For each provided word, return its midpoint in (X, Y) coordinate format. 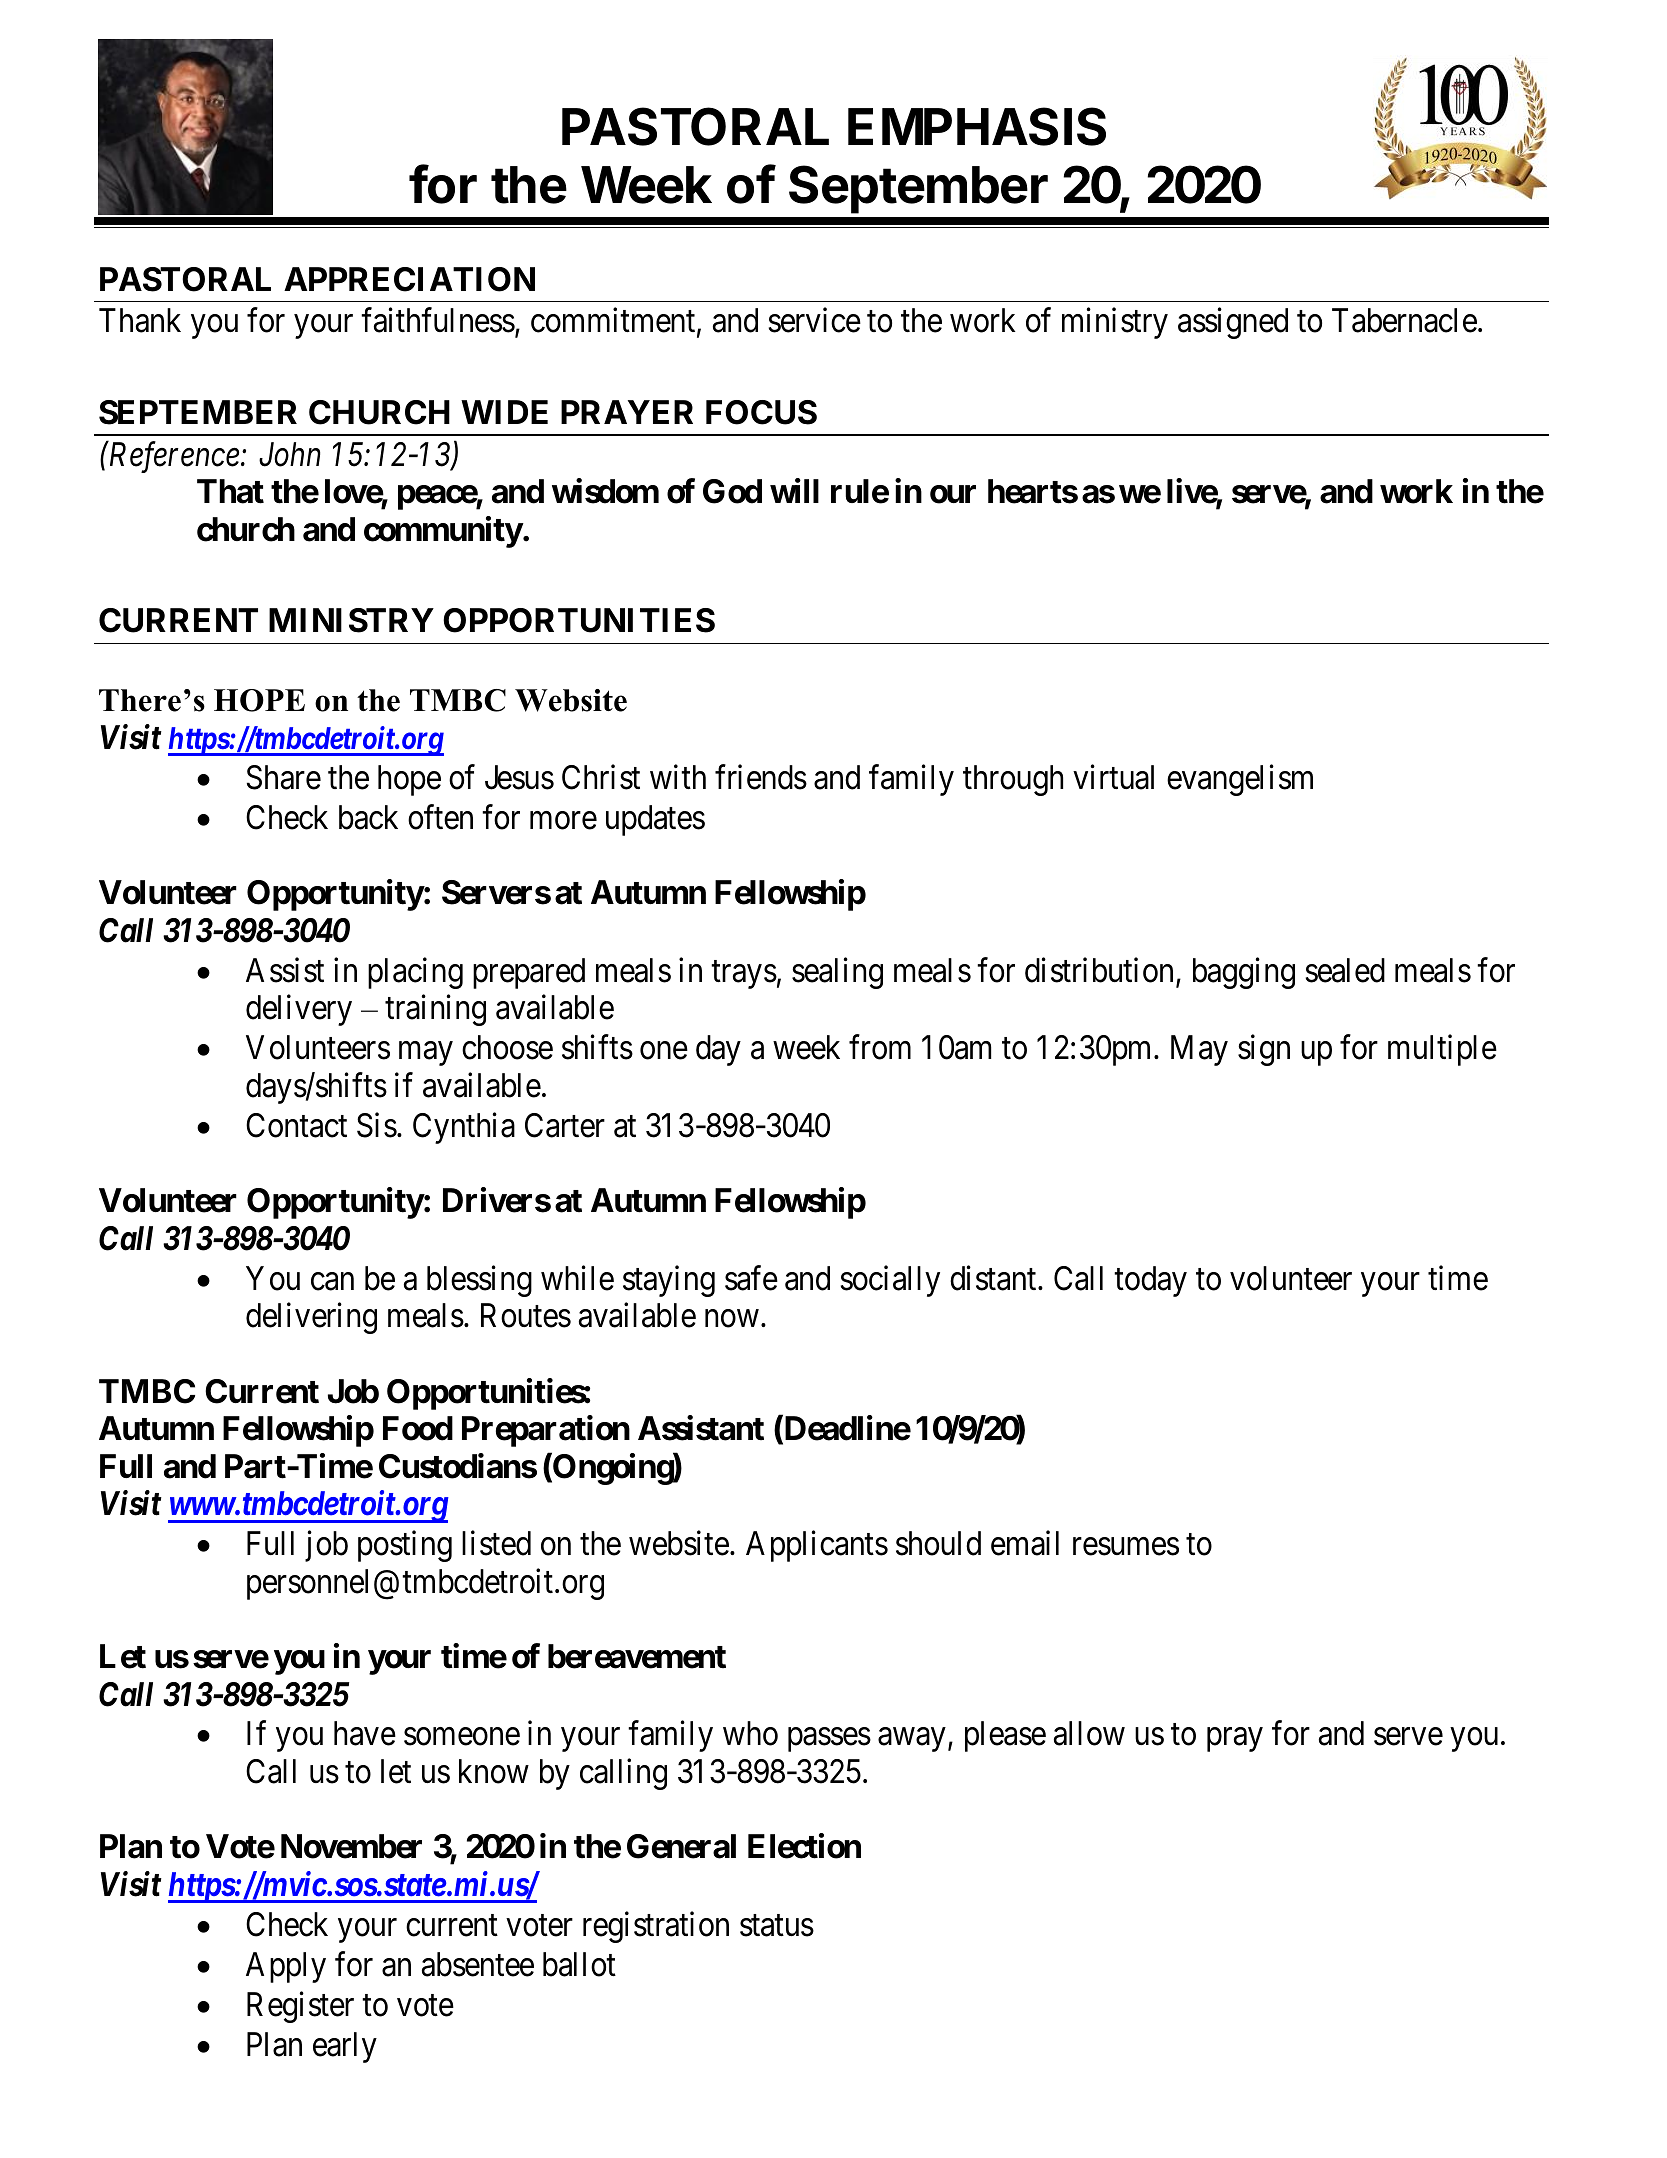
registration (656, 1927)
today (1150, 1281)
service (815, 320)
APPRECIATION (409, 279)
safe (751, 1278)
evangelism (1240, 780)
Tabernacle (1404, 320)
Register (300, 2007)
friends (761, 777)
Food (418, 1428)
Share (284, 777)
